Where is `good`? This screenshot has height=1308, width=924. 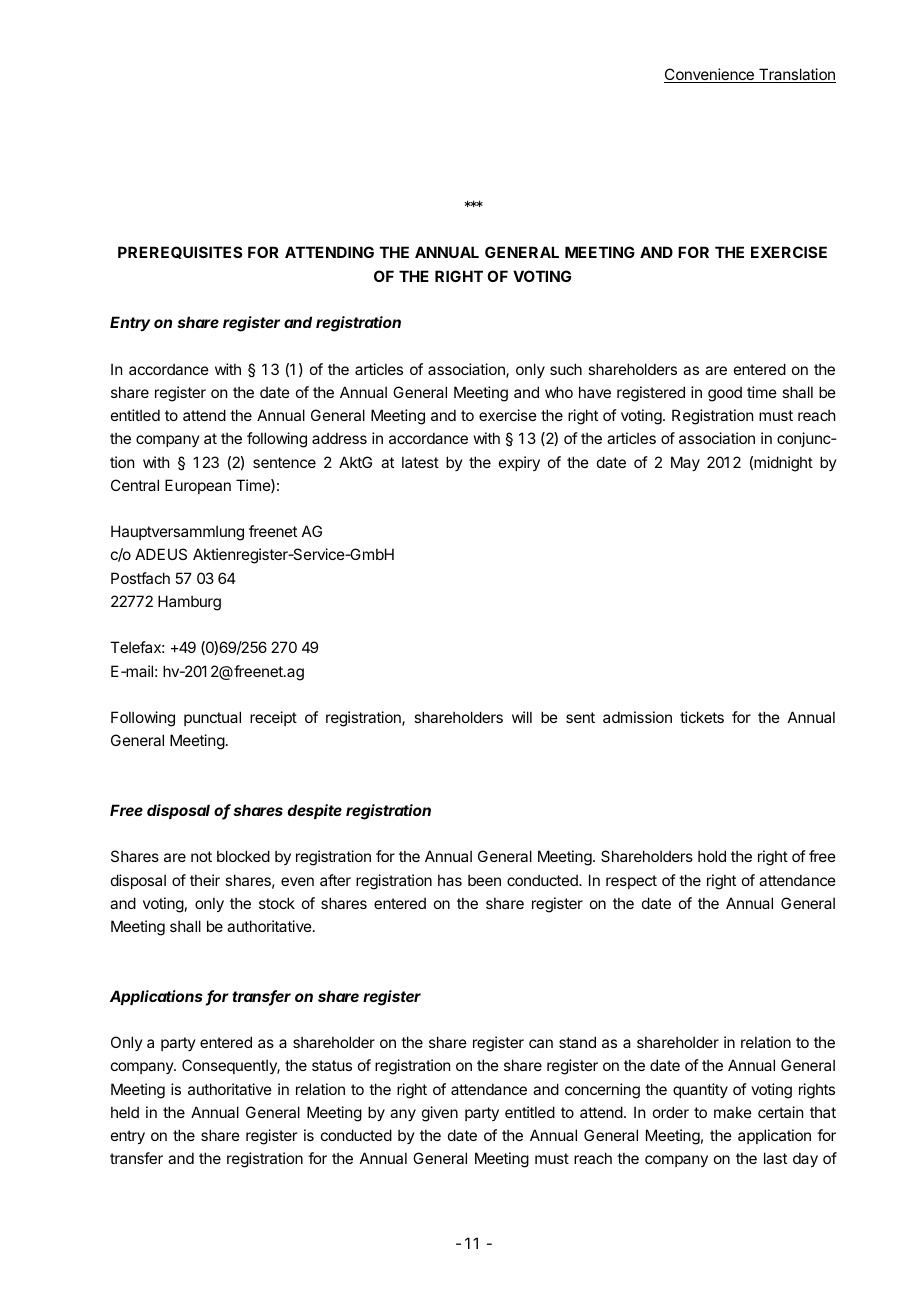 good is located at coordinates (725, 394).
